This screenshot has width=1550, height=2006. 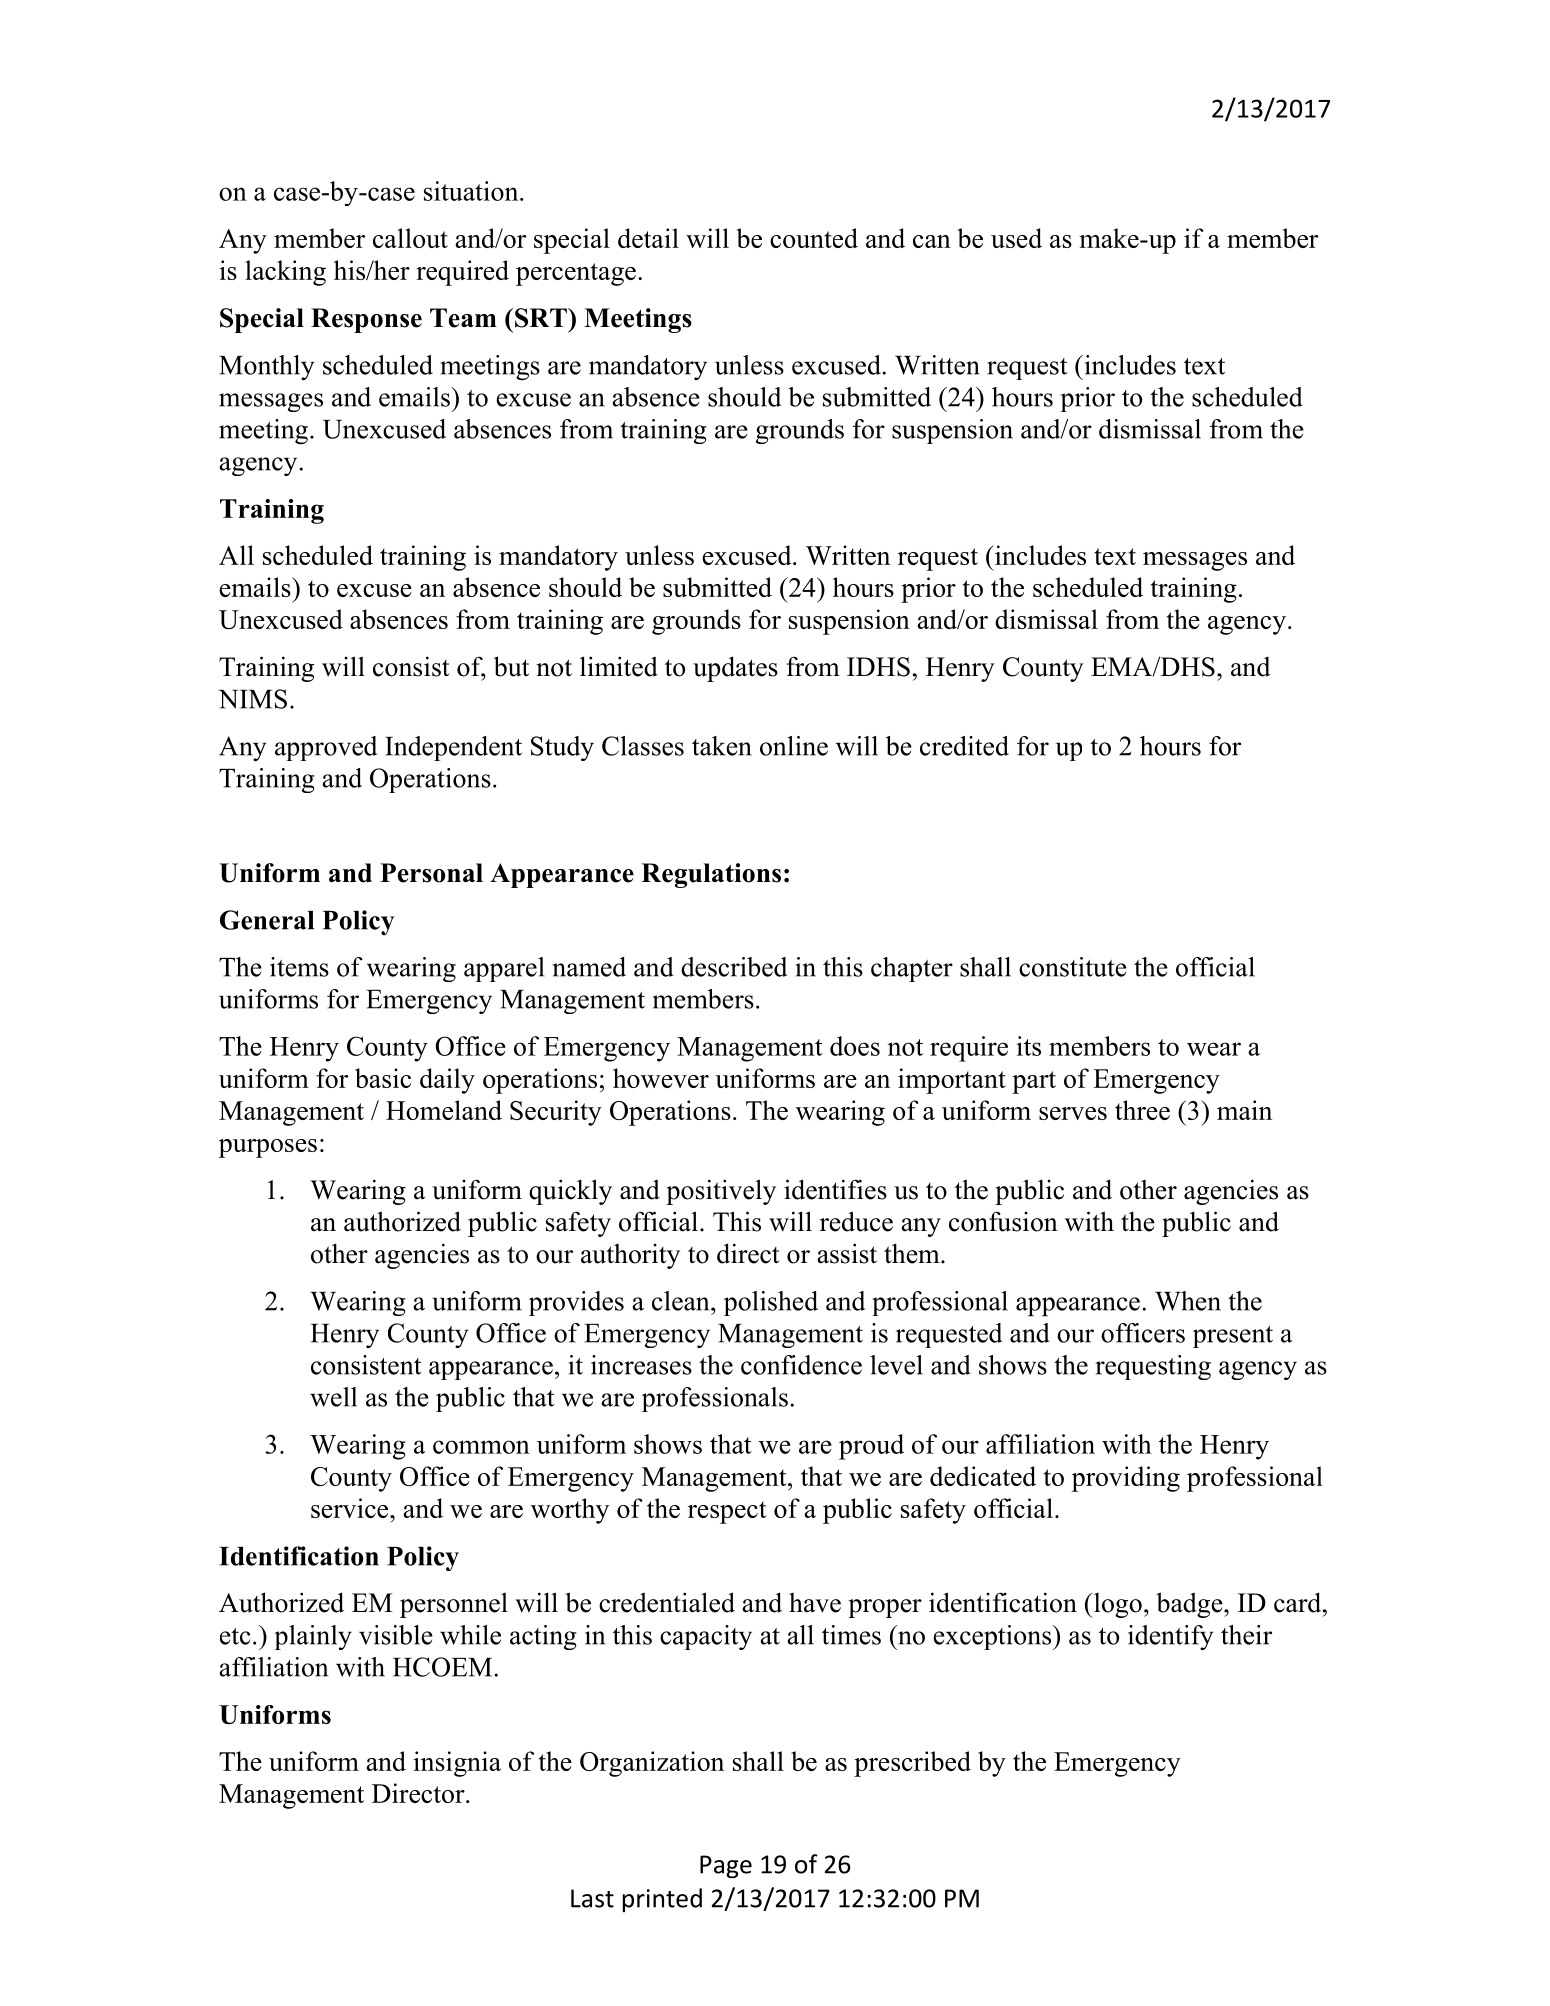 I want to click on insignia, so click(x=457, y=1764).
